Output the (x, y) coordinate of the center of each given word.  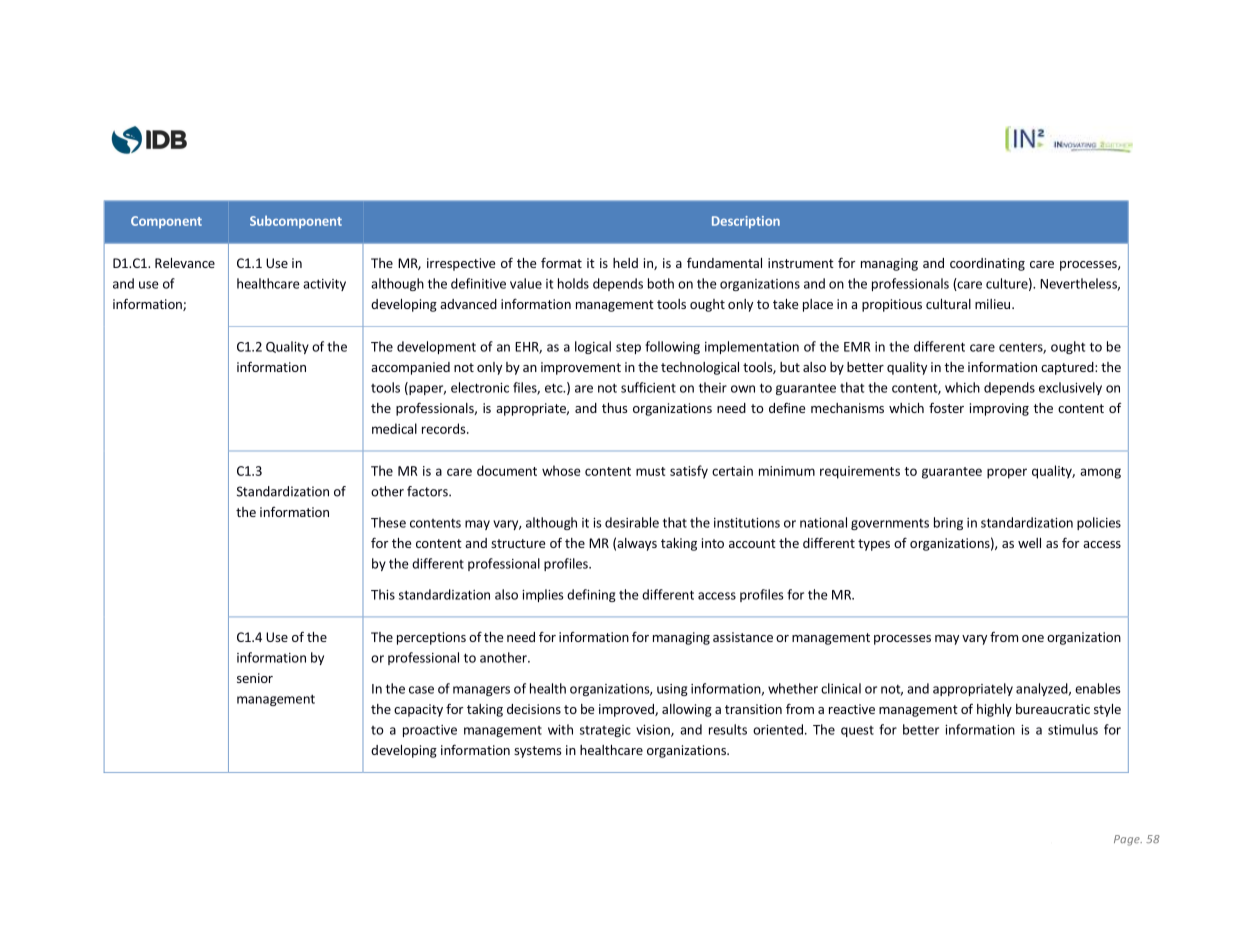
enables (1098, 688)
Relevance (185, 263)
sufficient (648, 387)
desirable (632, 522)
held (625, 263)
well (1029, 543)
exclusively (1070, 388)
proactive (430, 731)
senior (255, 678)
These (388, 522)
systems (537, 752)
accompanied (410, 368)
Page (1128, 840)
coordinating (987, 264)
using (672, 690)
